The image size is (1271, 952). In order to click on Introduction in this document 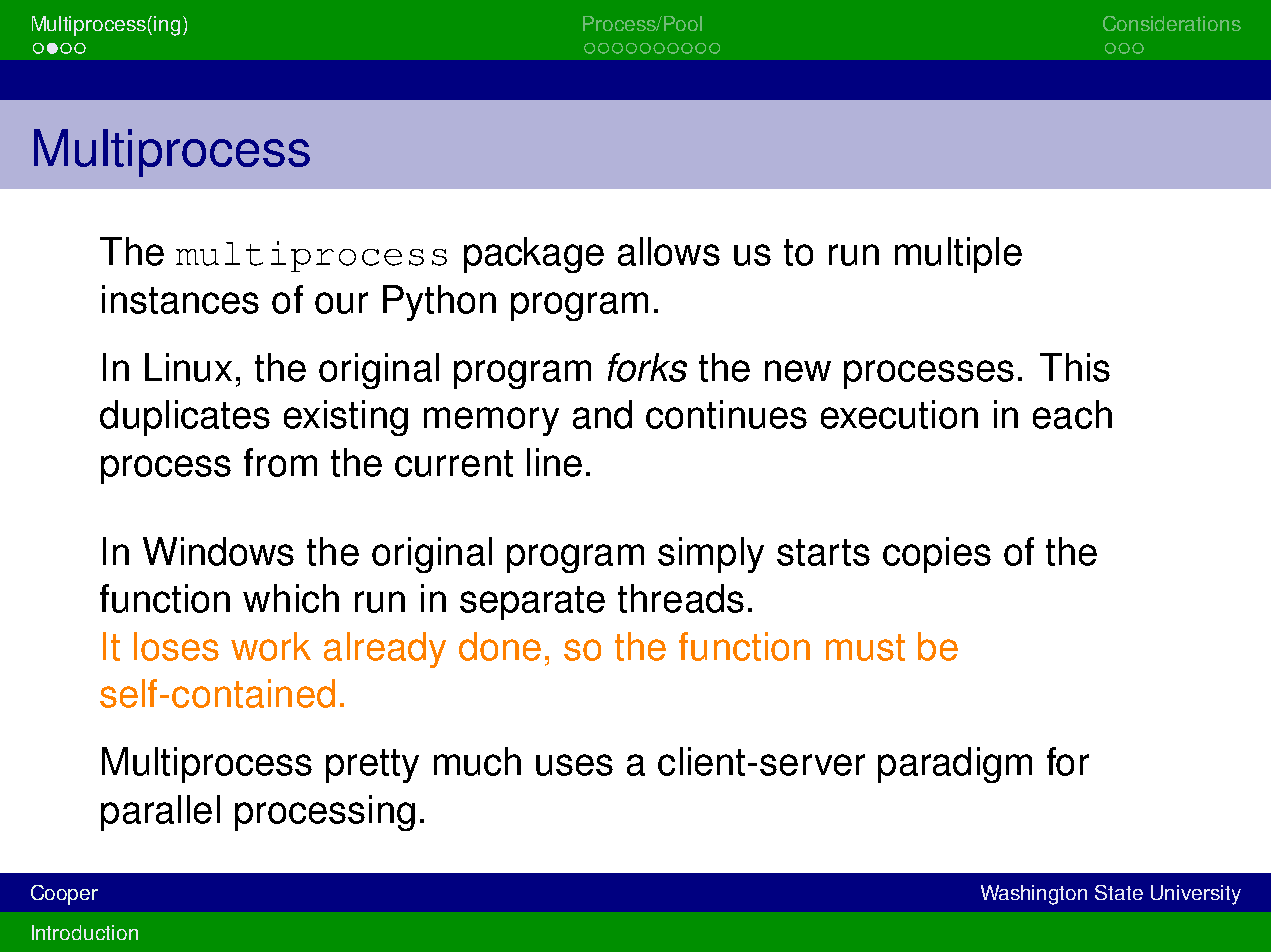, I will do `click(85, 932)`.
